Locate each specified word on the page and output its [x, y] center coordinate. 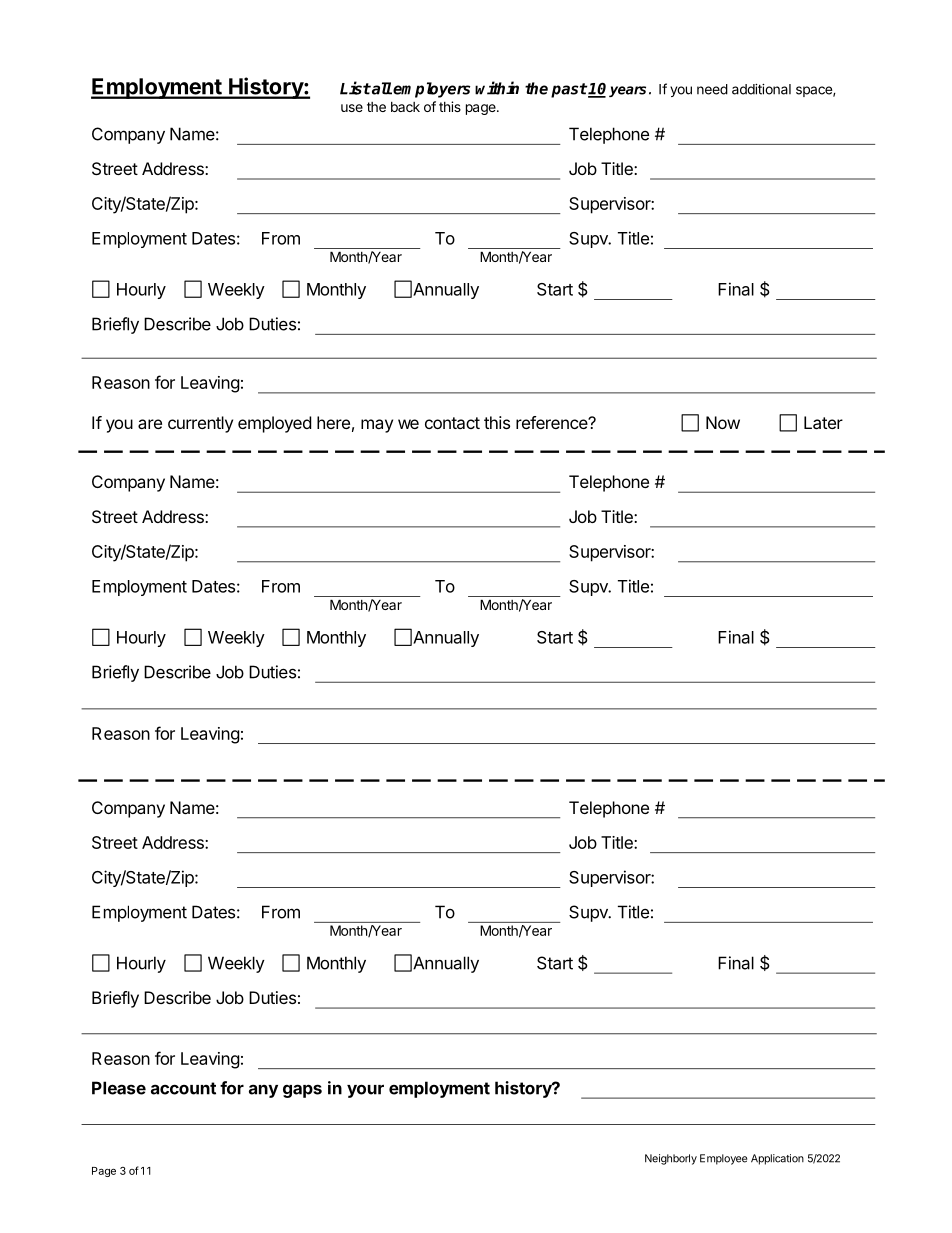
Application [777, 1159]
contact [452, 423]
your [365, 1091]
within [497, 88]
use [352, 108]
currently [200, 424]
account [183, 1088]
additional [761, 89]
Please [119, 1088]
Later [823, 422]
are [150, 424]
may [377, 426]
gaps [302, 1091]
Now [723, 422]
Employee [723, 1159]
